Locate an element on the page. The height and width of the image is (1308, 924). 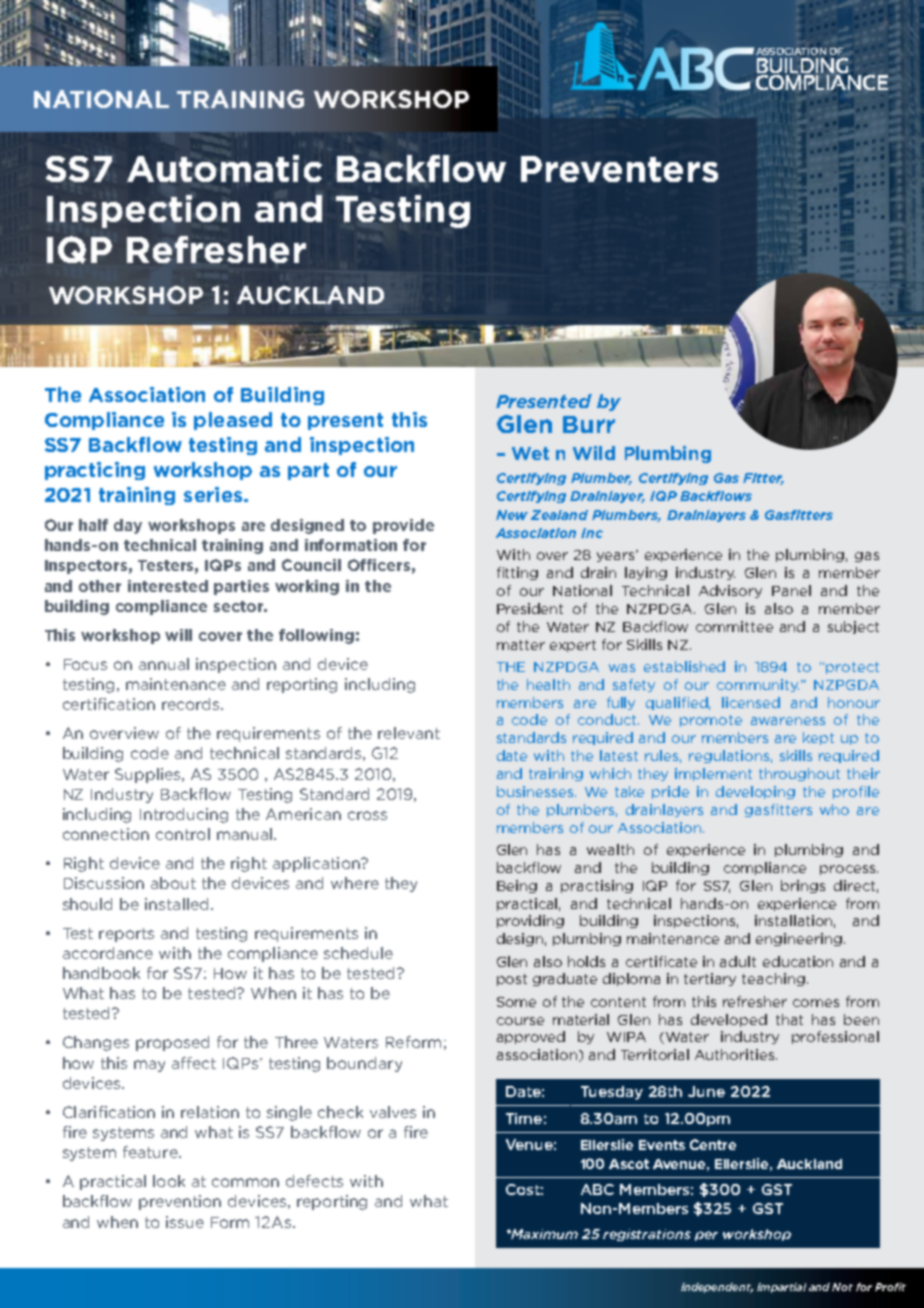
Automatic is located at coordinates (224, 168).
